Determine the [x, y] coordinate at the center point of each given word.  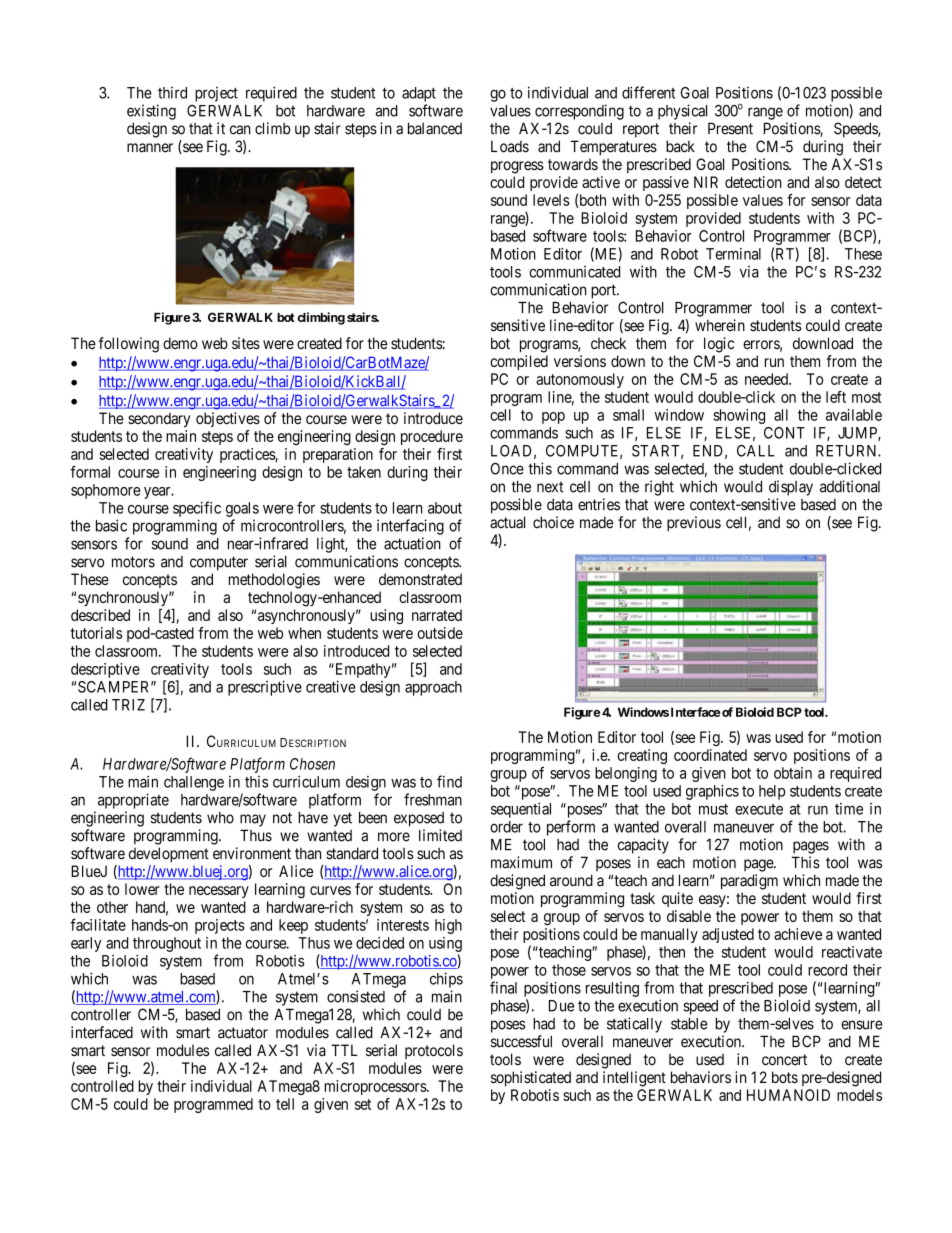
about [445, 508]
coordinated [710, 755]
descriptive [105, 670]
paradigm [749, 882]
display [791, 488]
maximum [521, 862]
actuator [243, 1033]
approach [433, 688]
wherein [720, 325]
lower [142, 889]
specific [197, 509]
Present [730, 128]
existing [151, 112]
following [129, 345]
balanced [435, 128]
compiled [519, 362]
